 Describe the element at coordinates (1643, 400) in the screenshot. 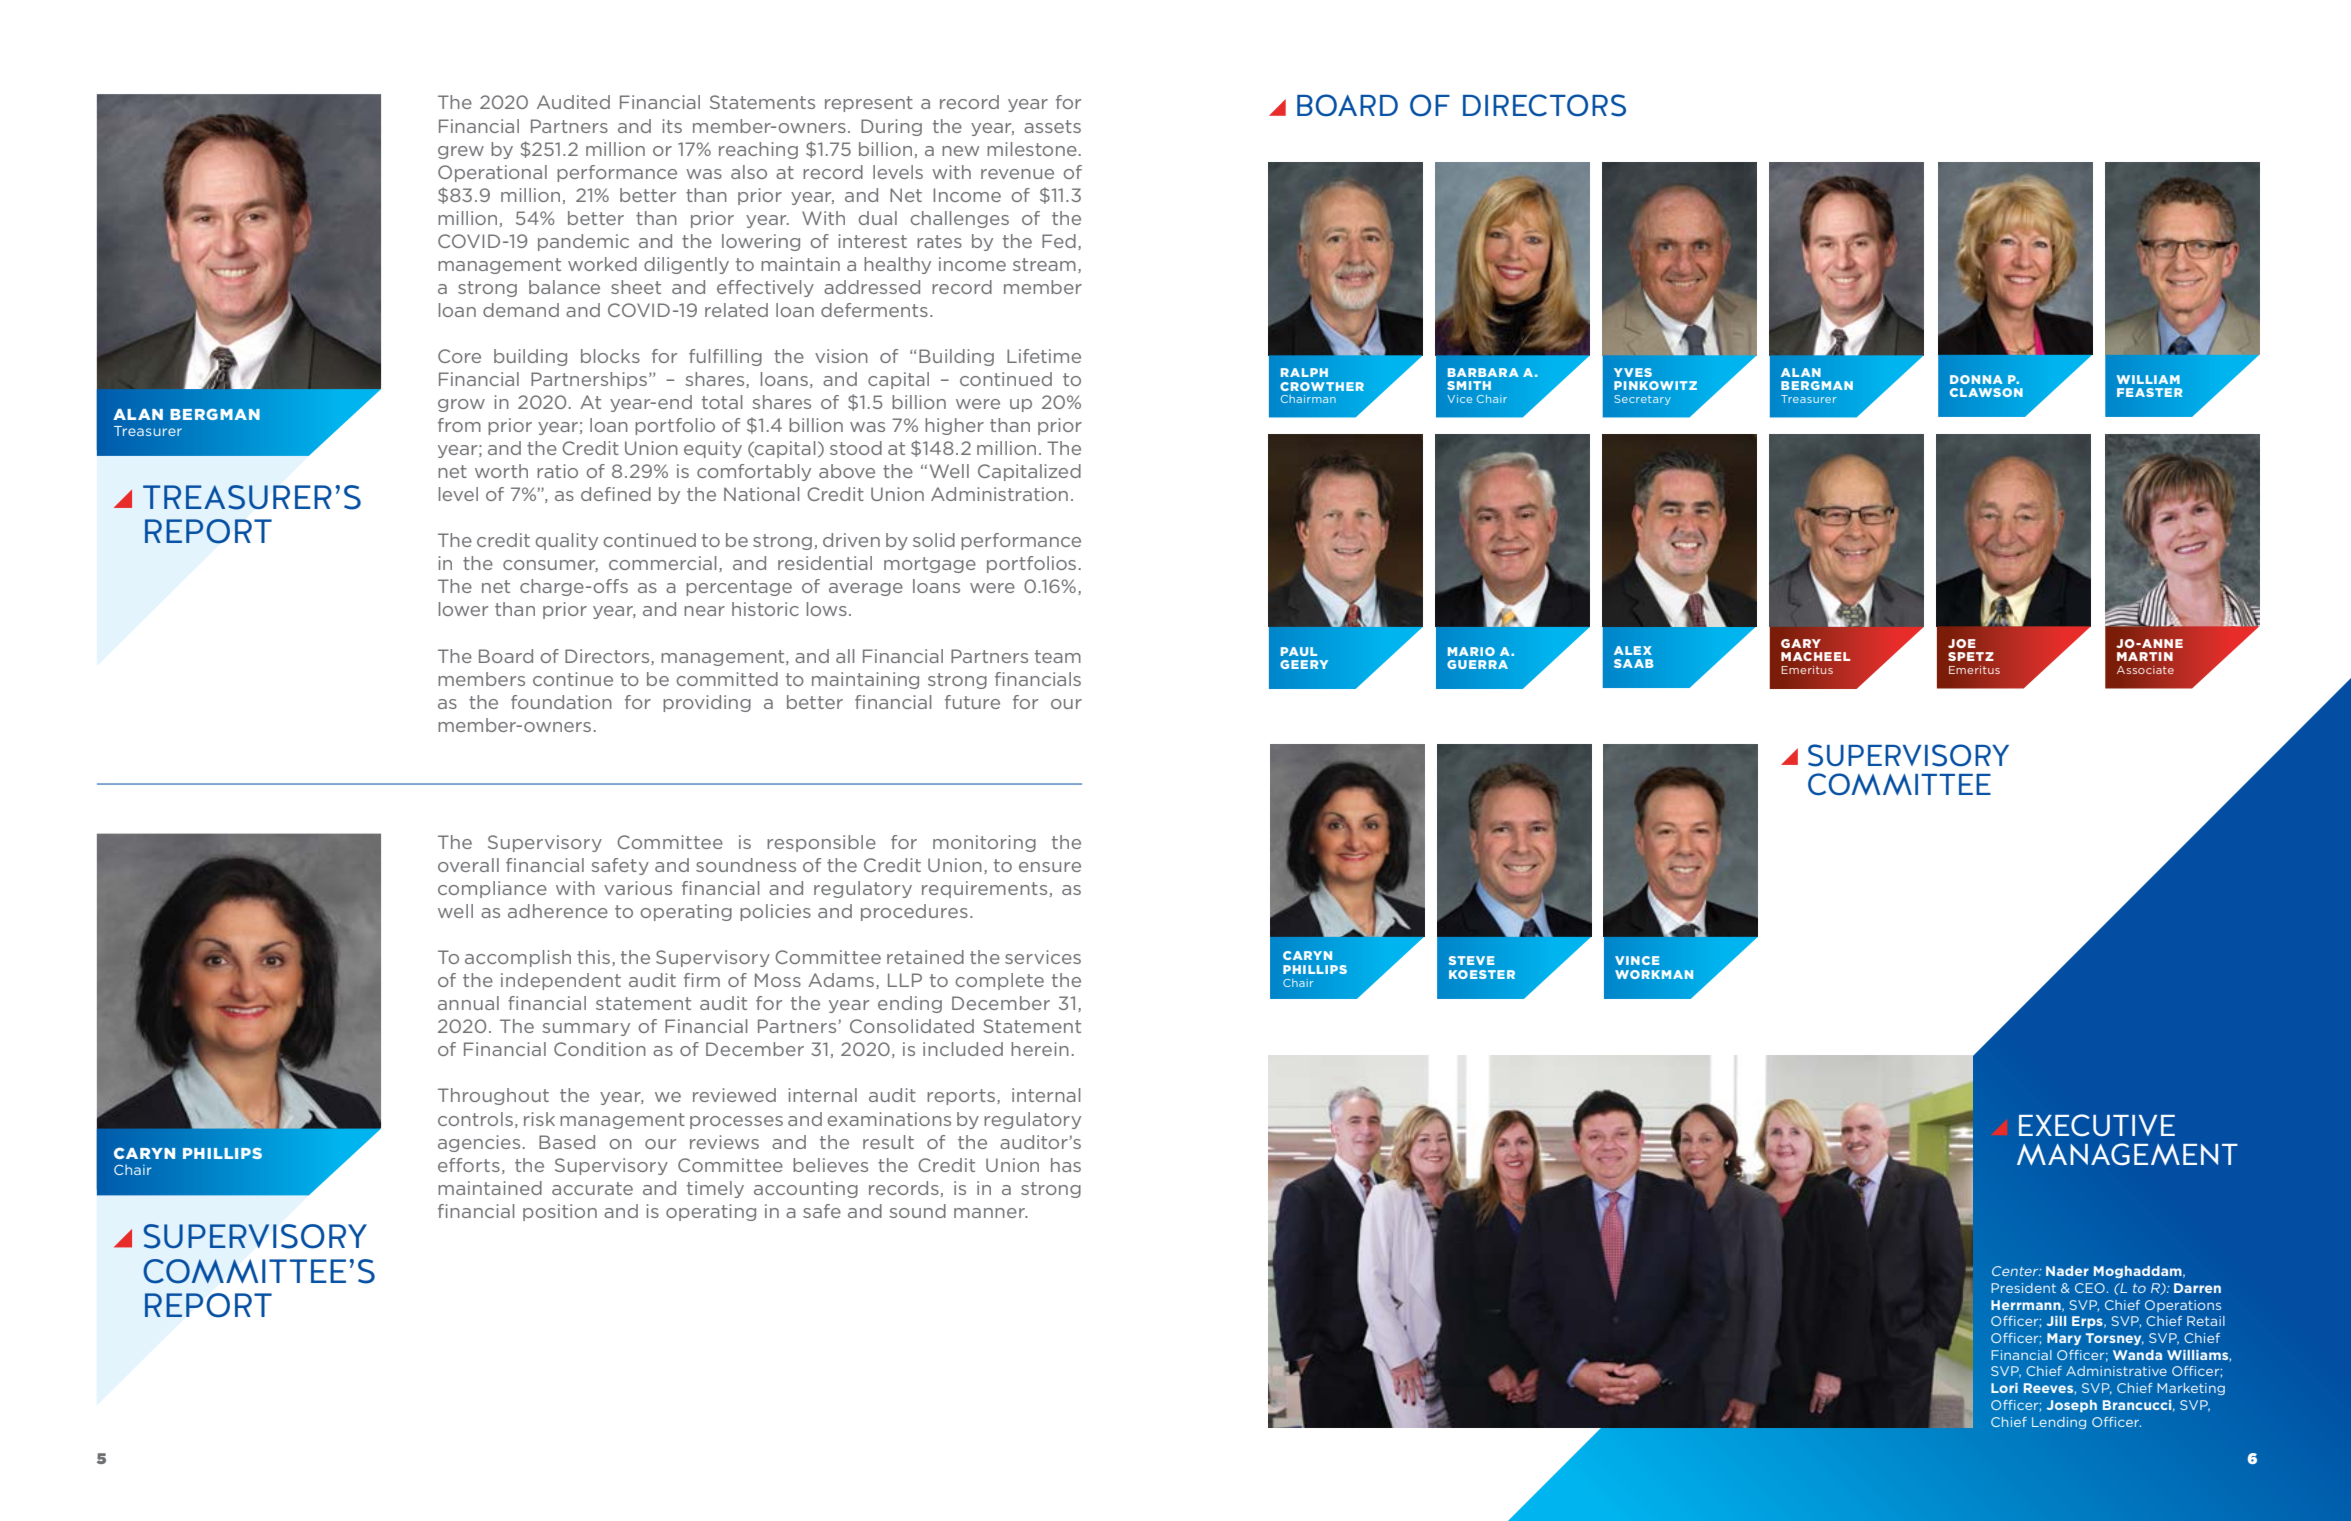

I see `Secretary` at that location.
